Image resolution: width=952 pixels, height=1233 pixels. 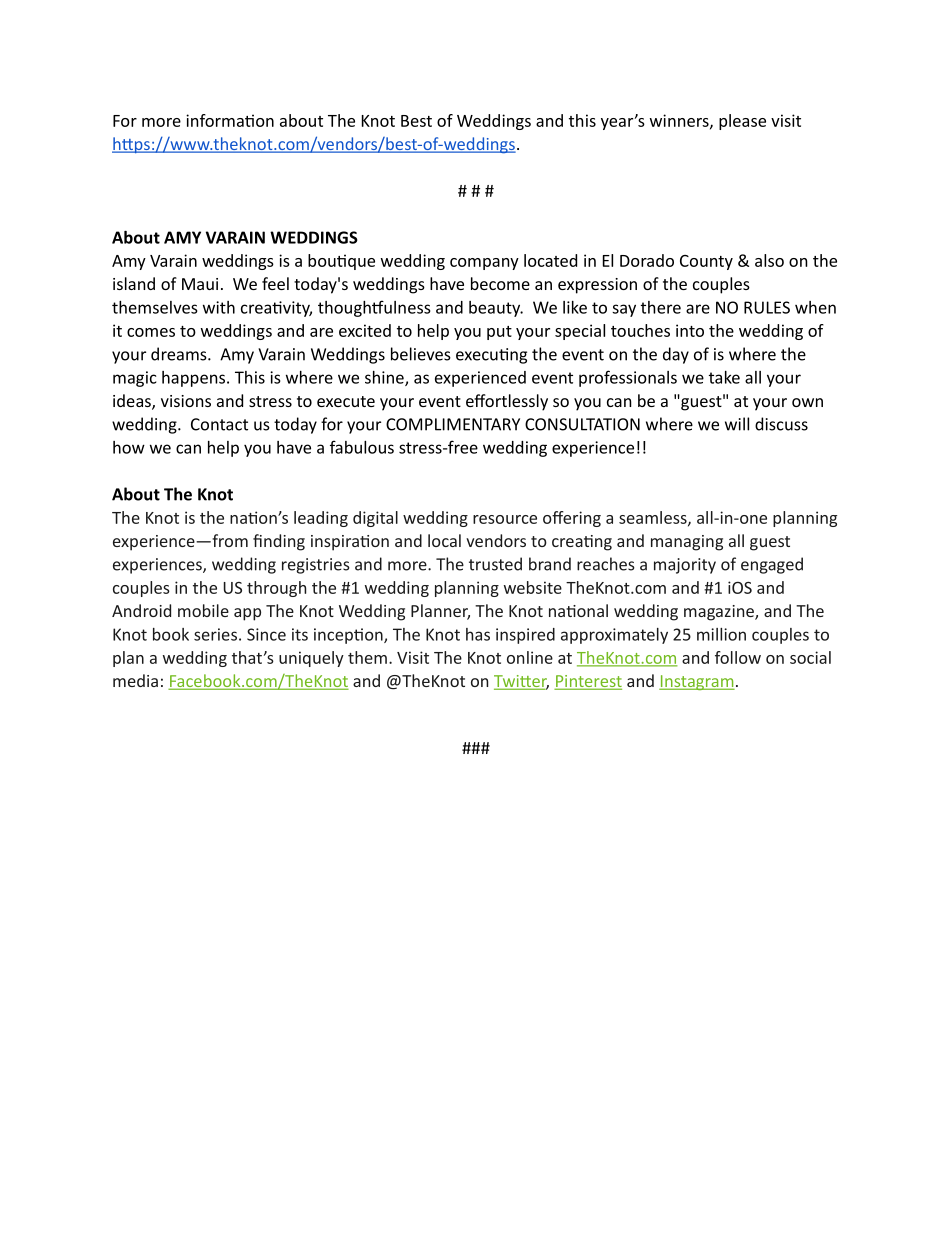 I want to click on winners, so click(x=680, y=121).
